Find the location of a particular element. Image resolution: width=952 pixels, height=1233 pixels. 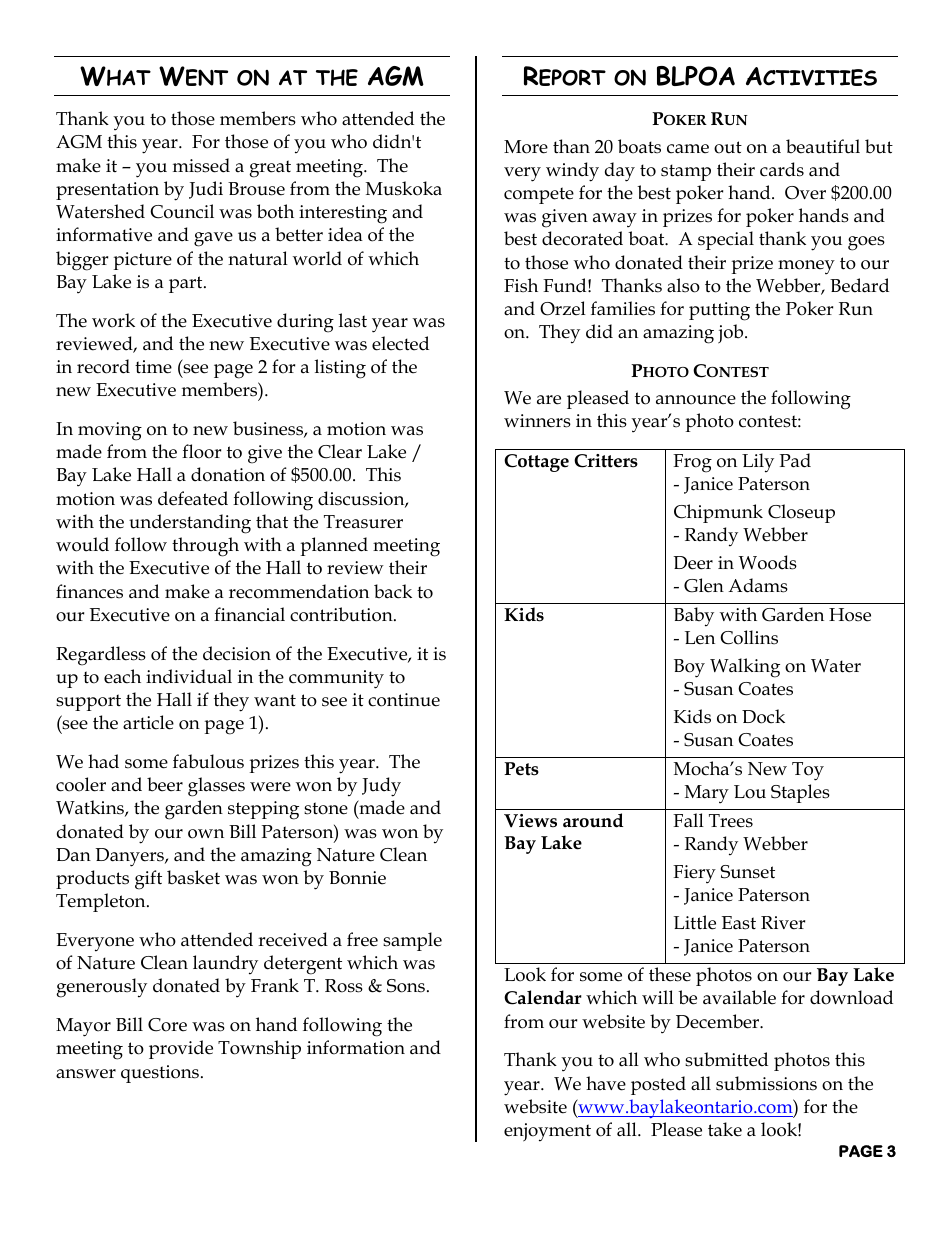

enjoyment is located at coordinates (547, 1132).
